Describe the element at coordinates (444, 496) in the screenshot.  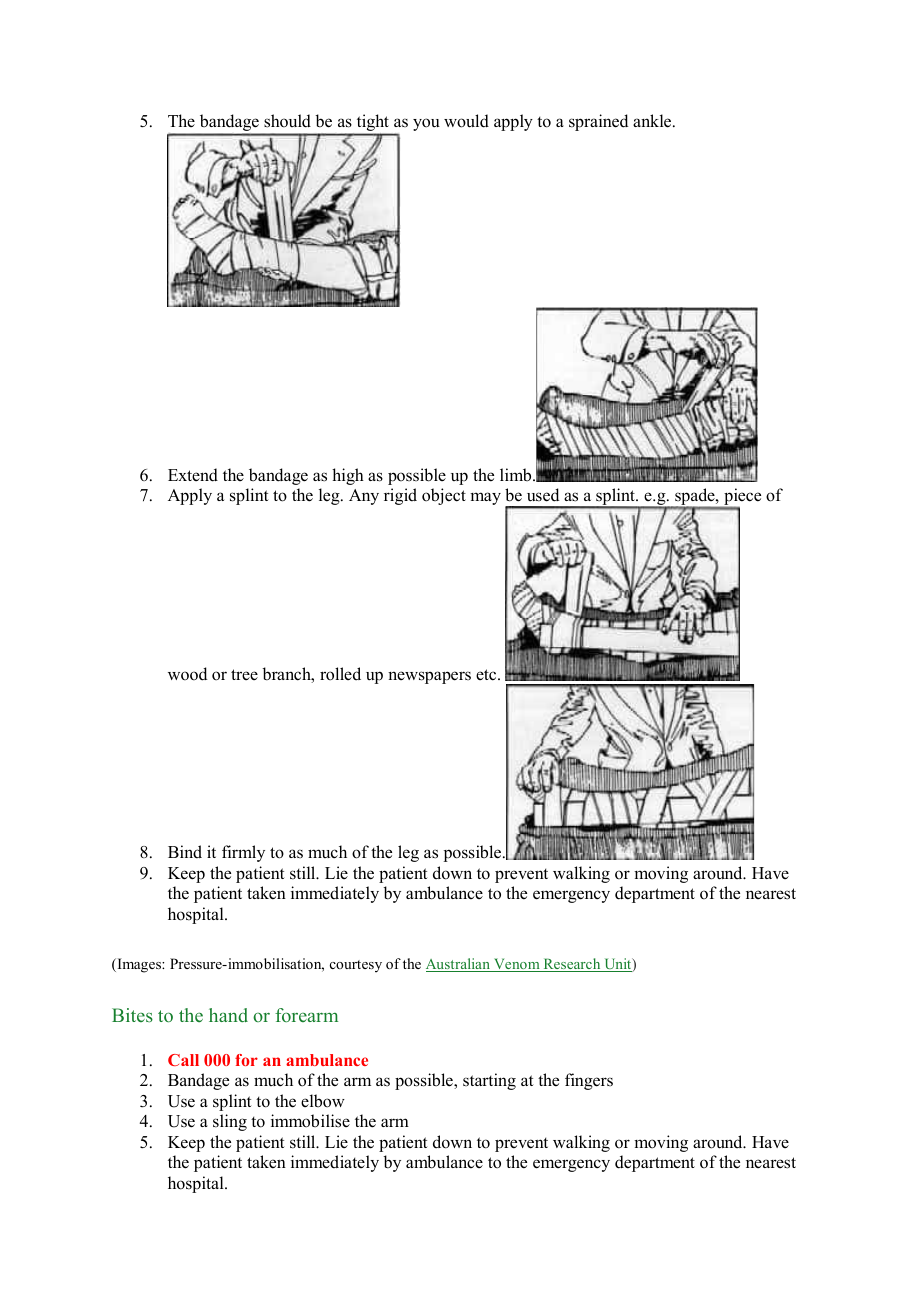
I see `object` at that location.
